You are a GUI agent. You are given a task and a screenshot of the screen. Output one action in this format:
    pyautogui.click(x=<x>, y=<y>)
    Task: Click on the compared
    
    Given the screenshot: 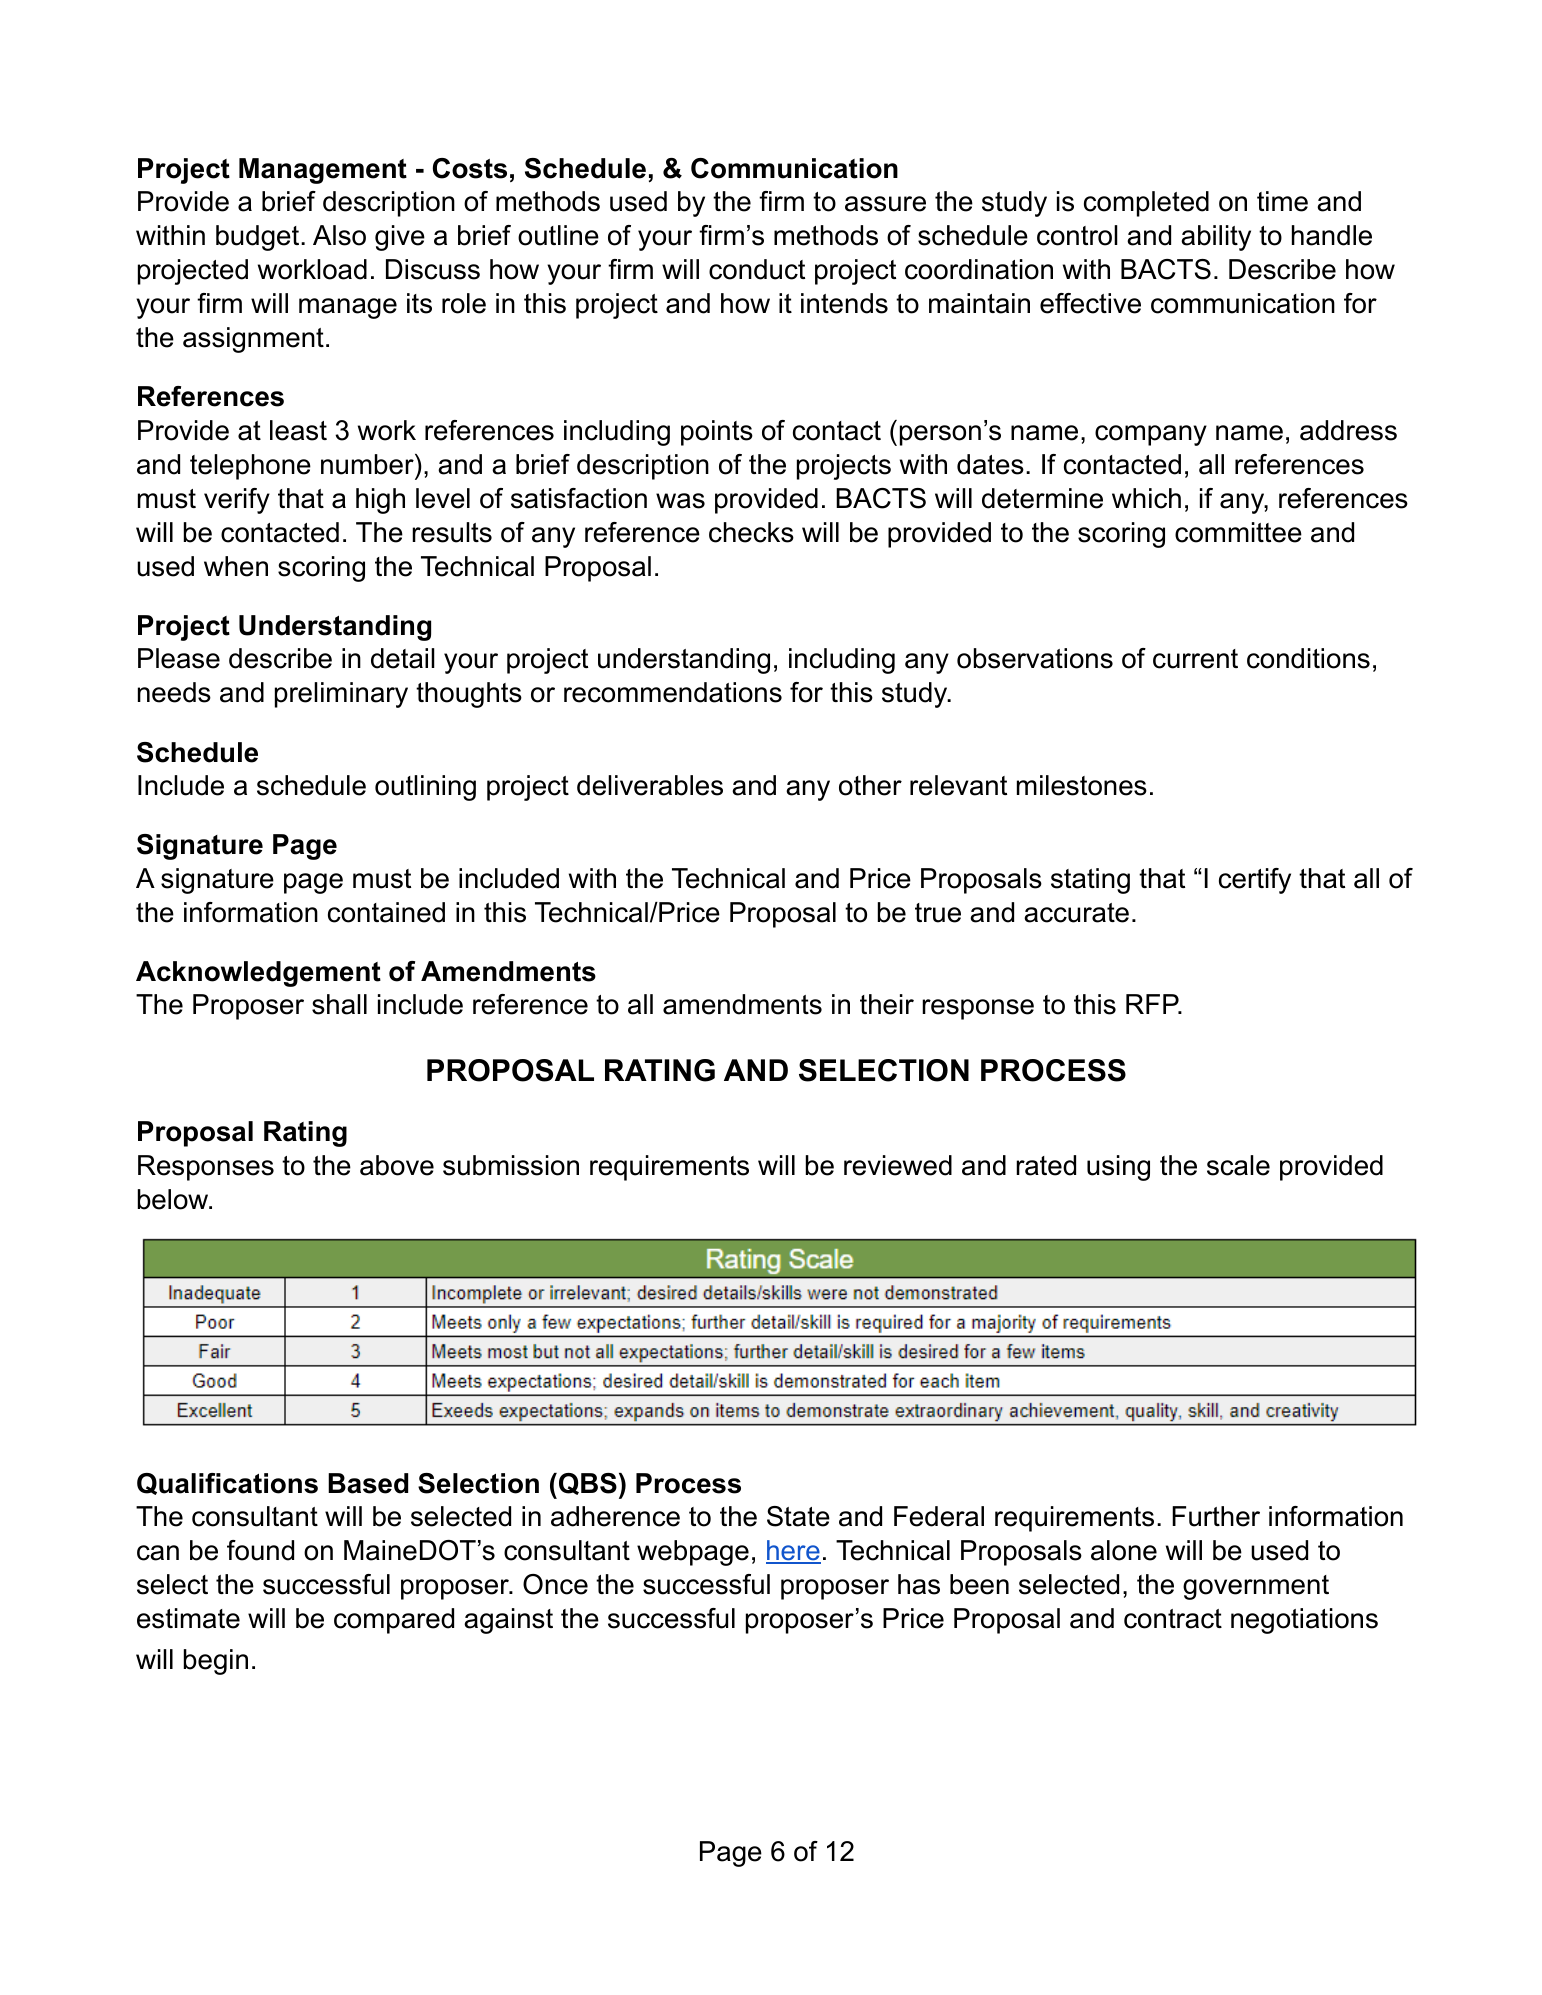 What is the action you would take?
    pyautogui.click(x=394, y=1621)
